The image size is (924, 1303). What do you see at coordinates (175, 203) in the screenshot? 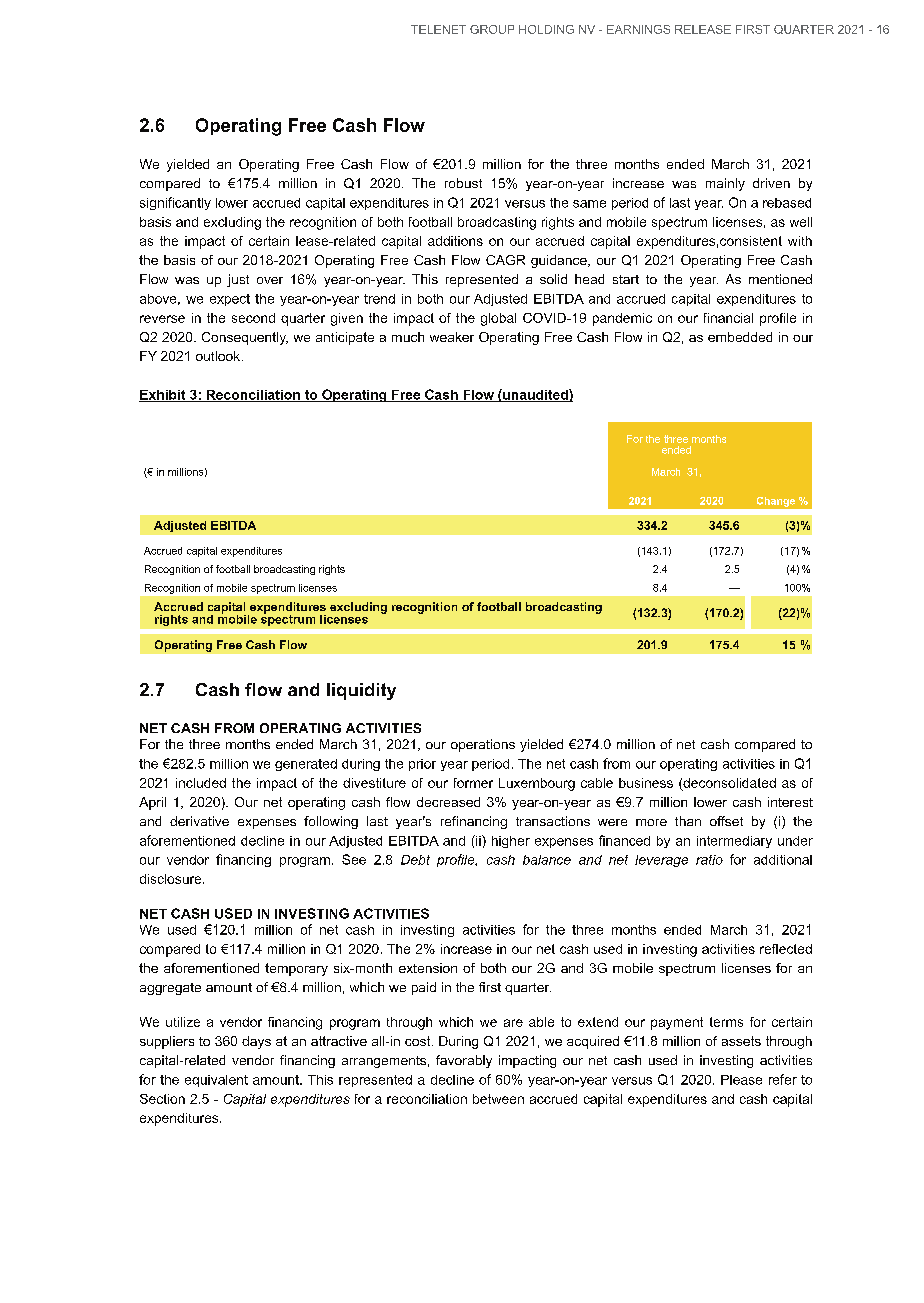
I see `significantly` at bounding box center [175, 203].
